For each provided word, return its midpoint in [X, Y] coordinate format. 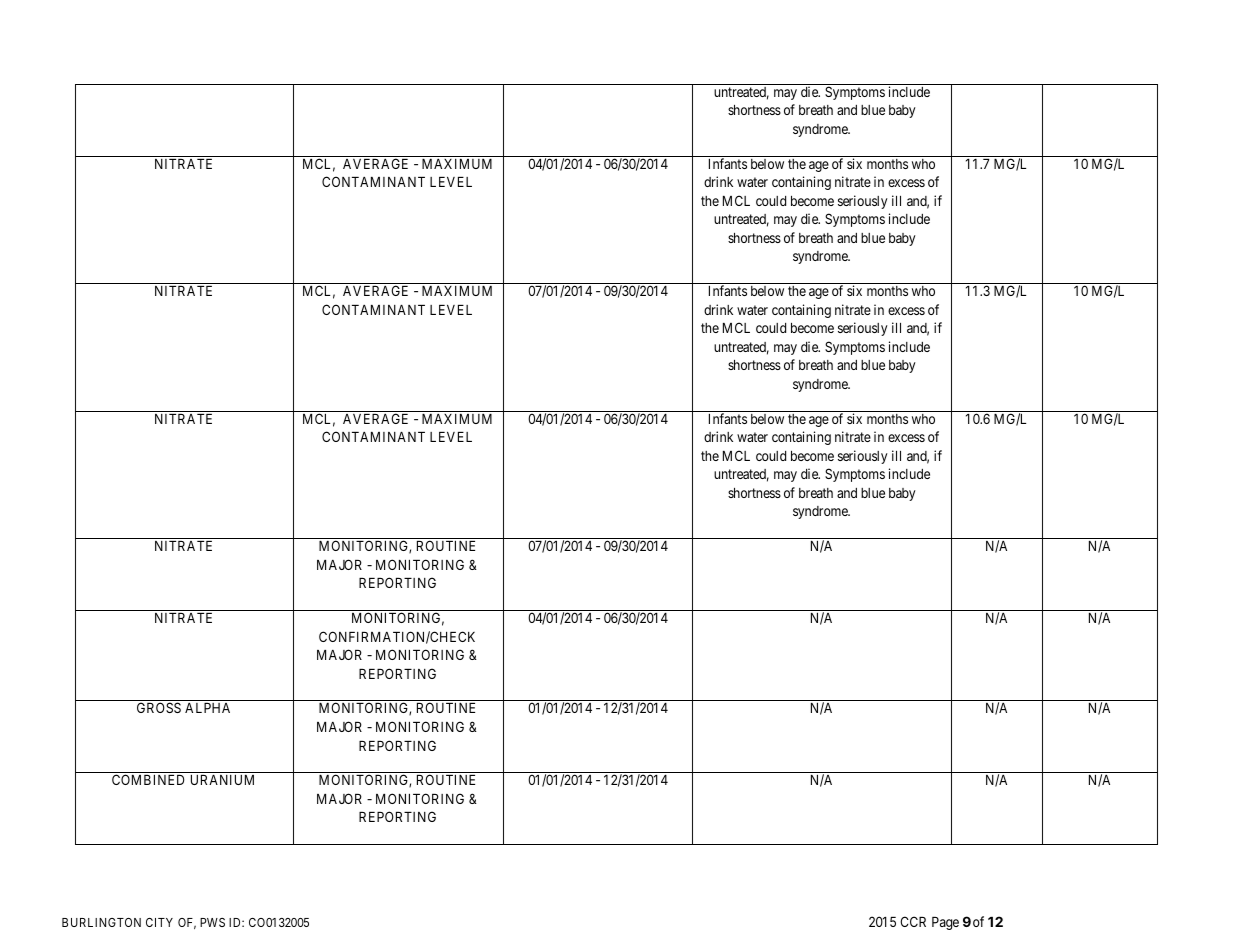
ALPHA [207, 708]
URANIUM [222, 780]
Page [945, 923]
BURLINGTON [101, 922]
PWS [212, 922]
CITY [159, 922]
